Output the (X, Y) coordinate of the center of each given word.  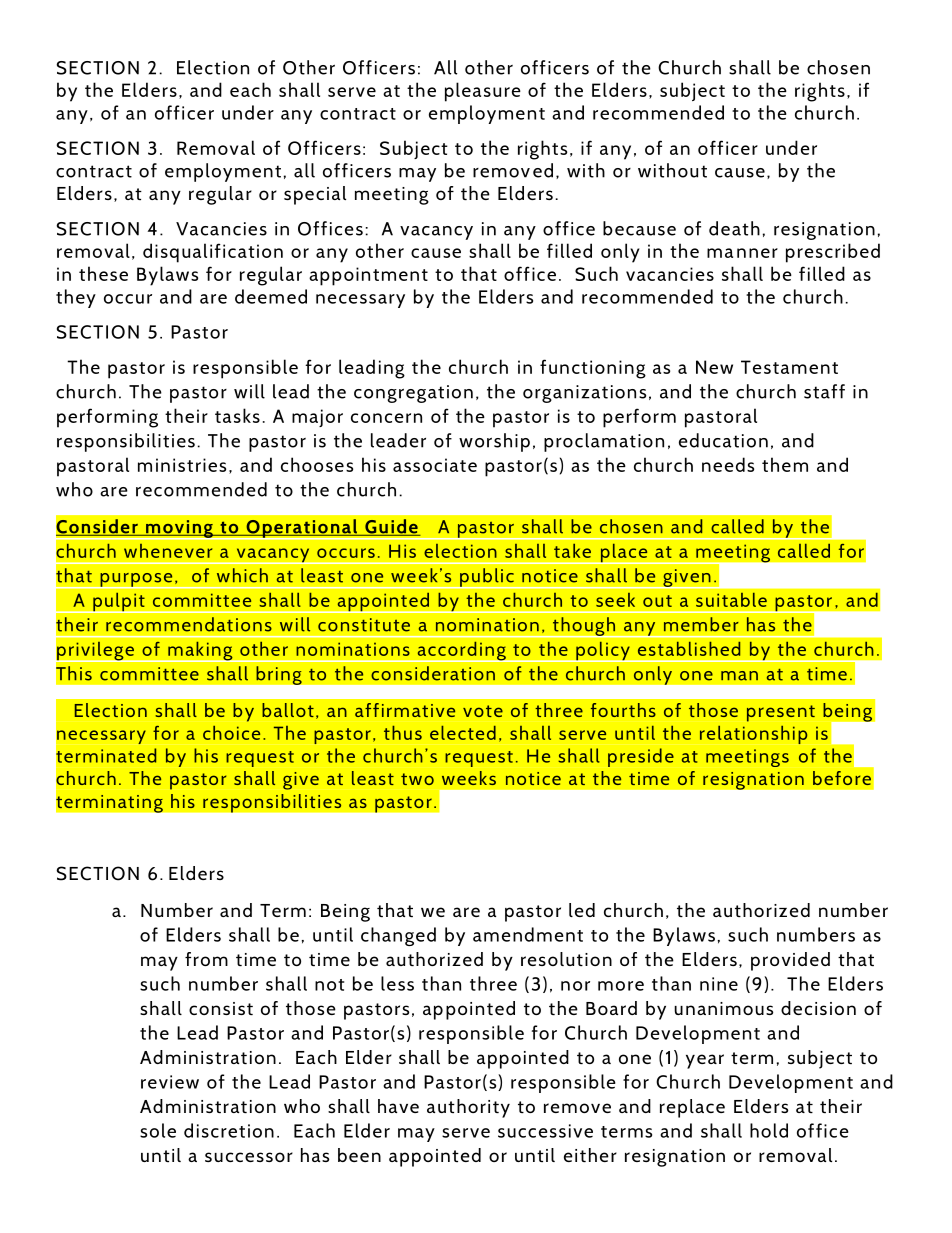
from (206, 959)
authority (468, 1108)
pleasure (483, 92)
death (734, 228)
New (714, 367)
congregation (413, 394)
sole (158, 1130)
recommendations (189, 624)
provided (790, 961)
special (315, 195)
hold (769, 1130)
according (461, 652)
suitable (731, 600)
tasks (237, 415)
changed (398, 936)
